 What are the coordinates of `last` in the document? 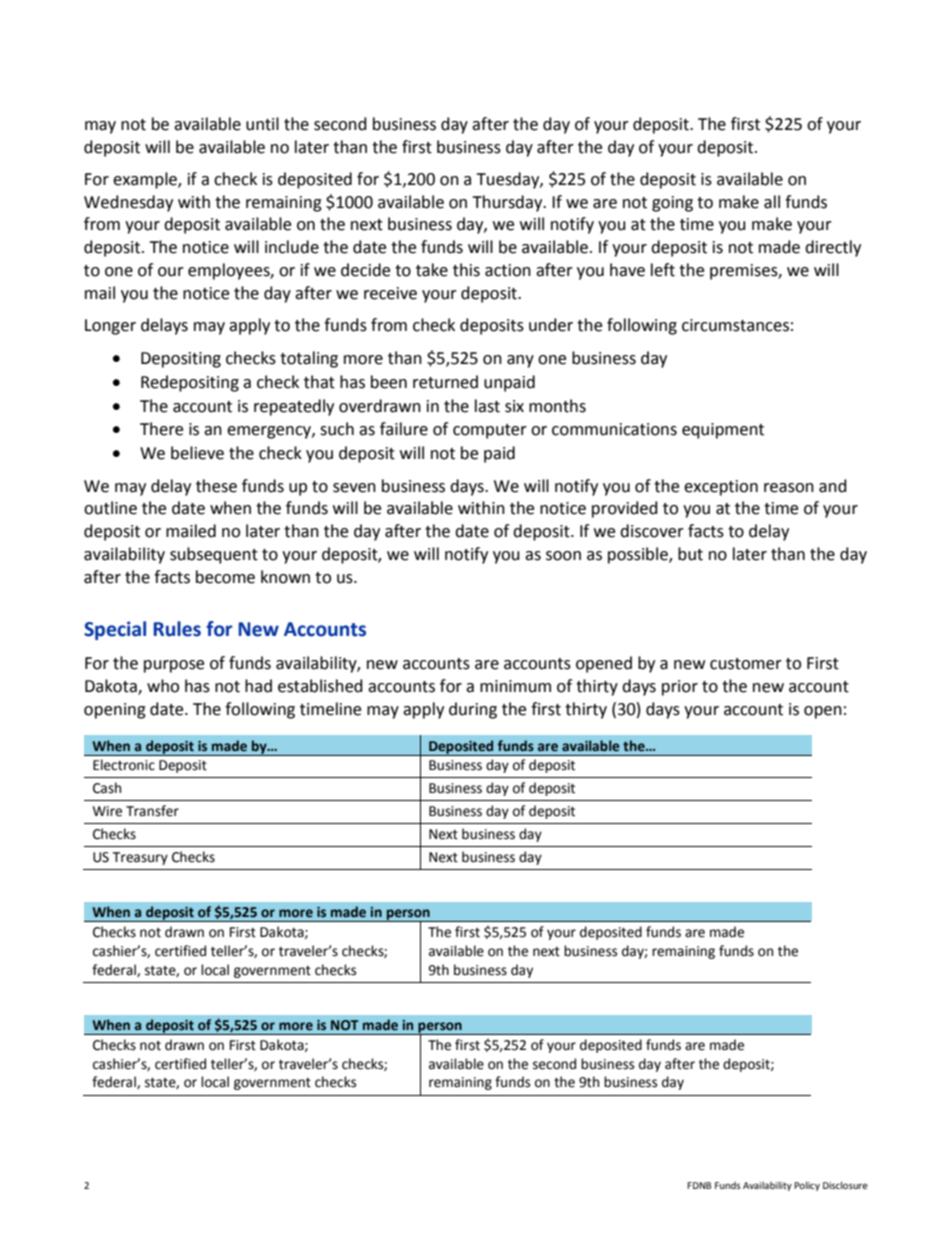 It's located at (487, 406).
